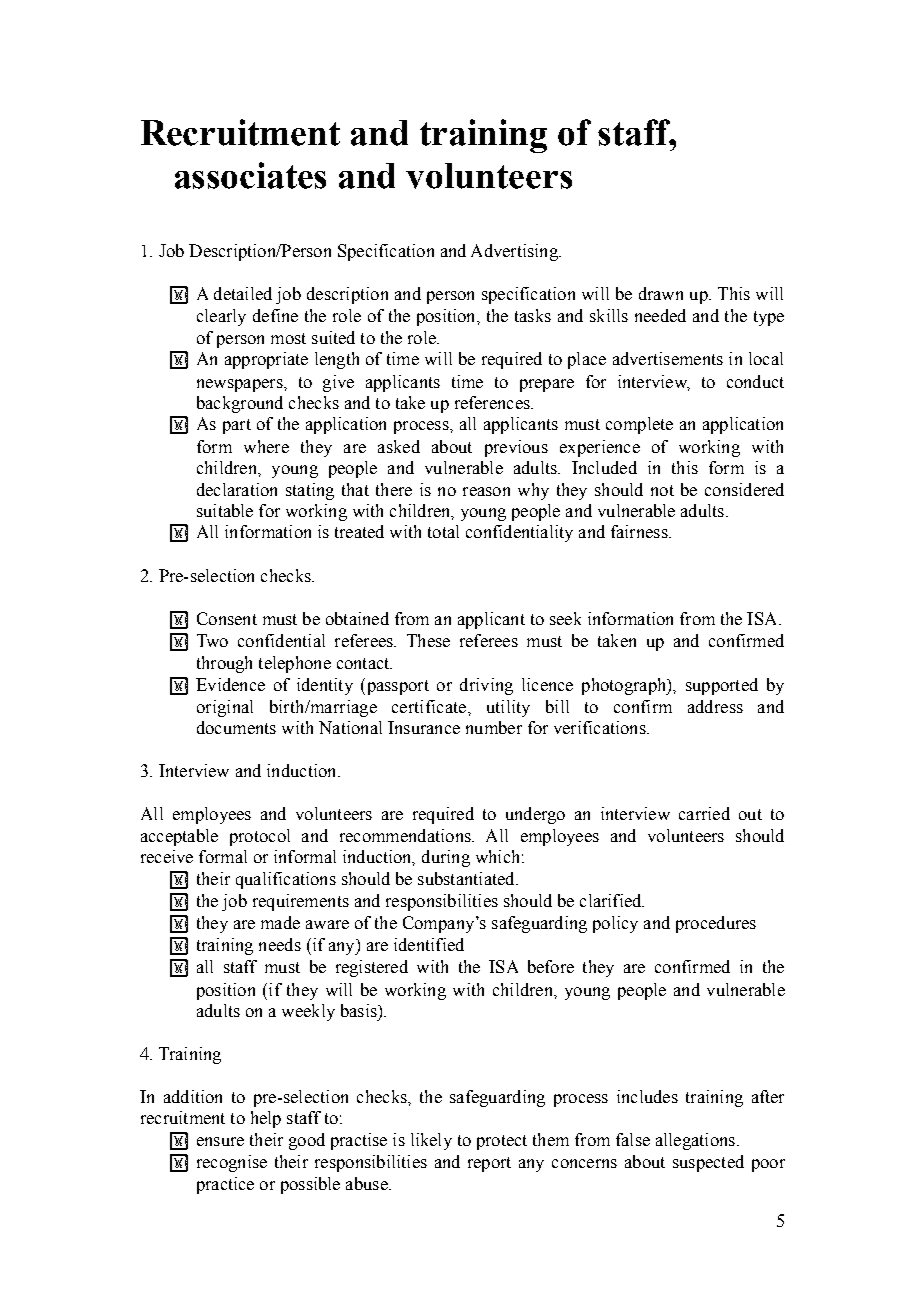 This screenshot has width=924, height=1308. Describe the element at coordinates (250, 175) in the screenshot. I see `associates` at that location.
